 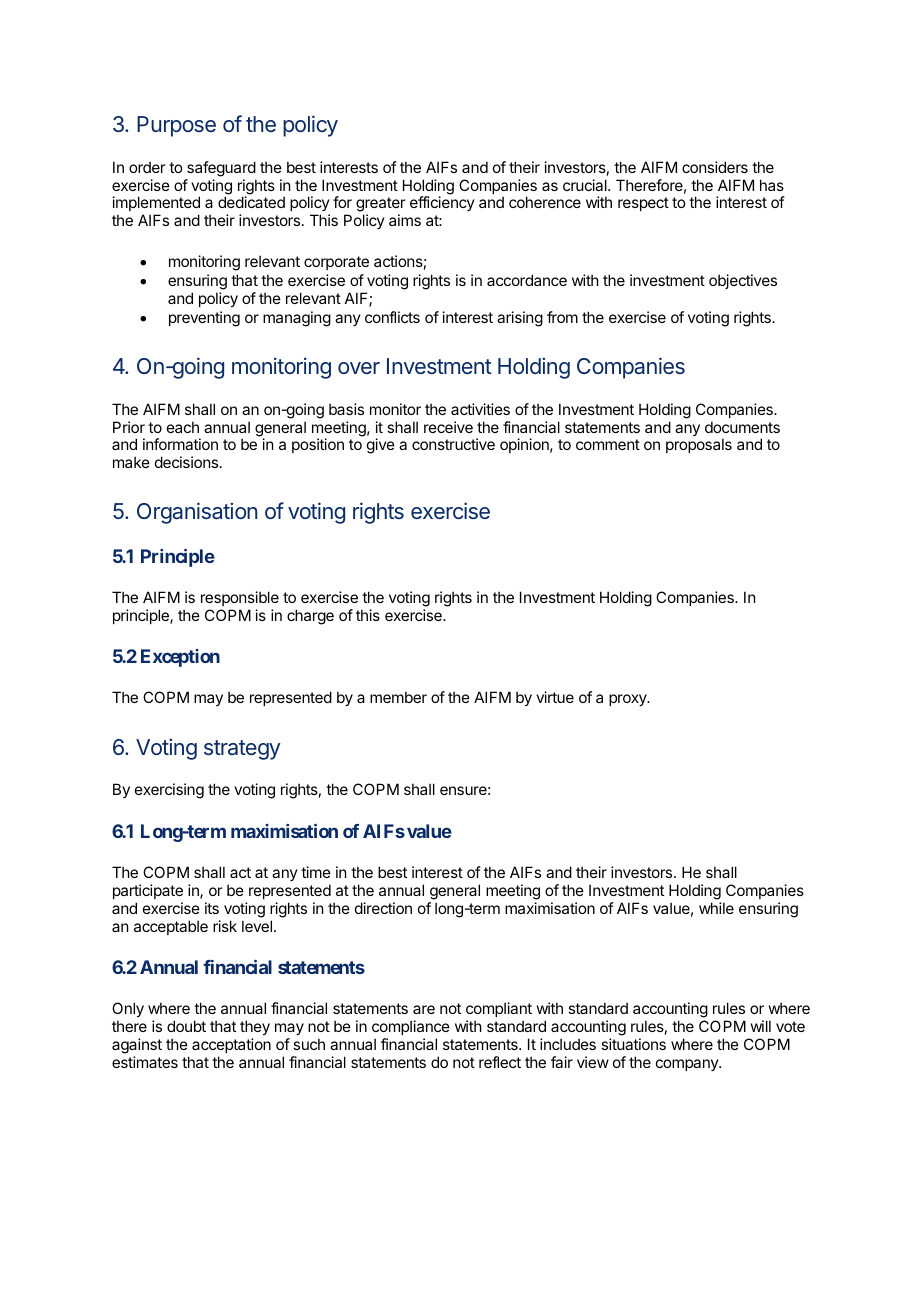 I want to click on compliance, so click(x=411, y=1027).
